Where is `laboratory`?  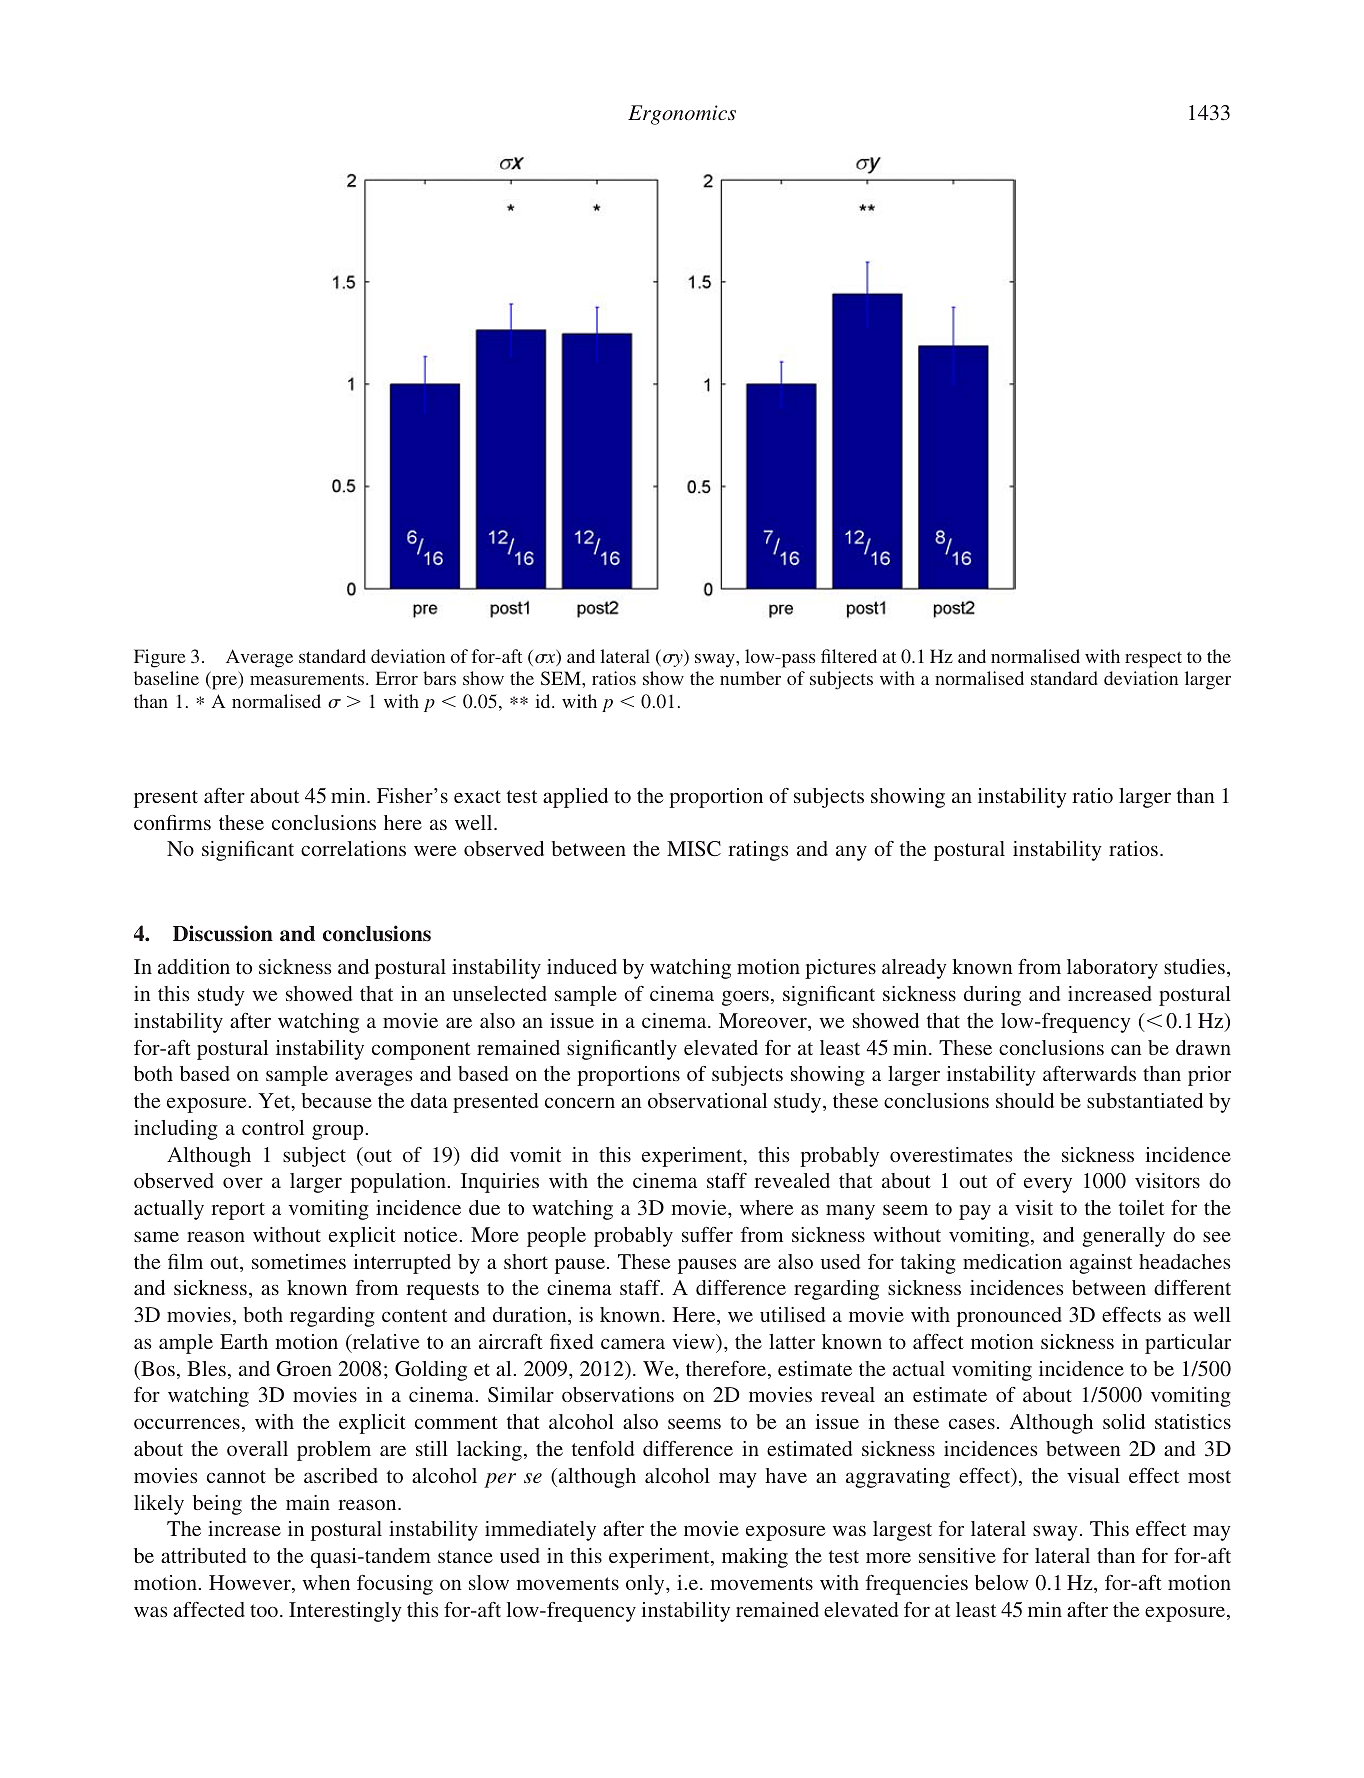 laboratory is located at coordinates (1112, 969).
